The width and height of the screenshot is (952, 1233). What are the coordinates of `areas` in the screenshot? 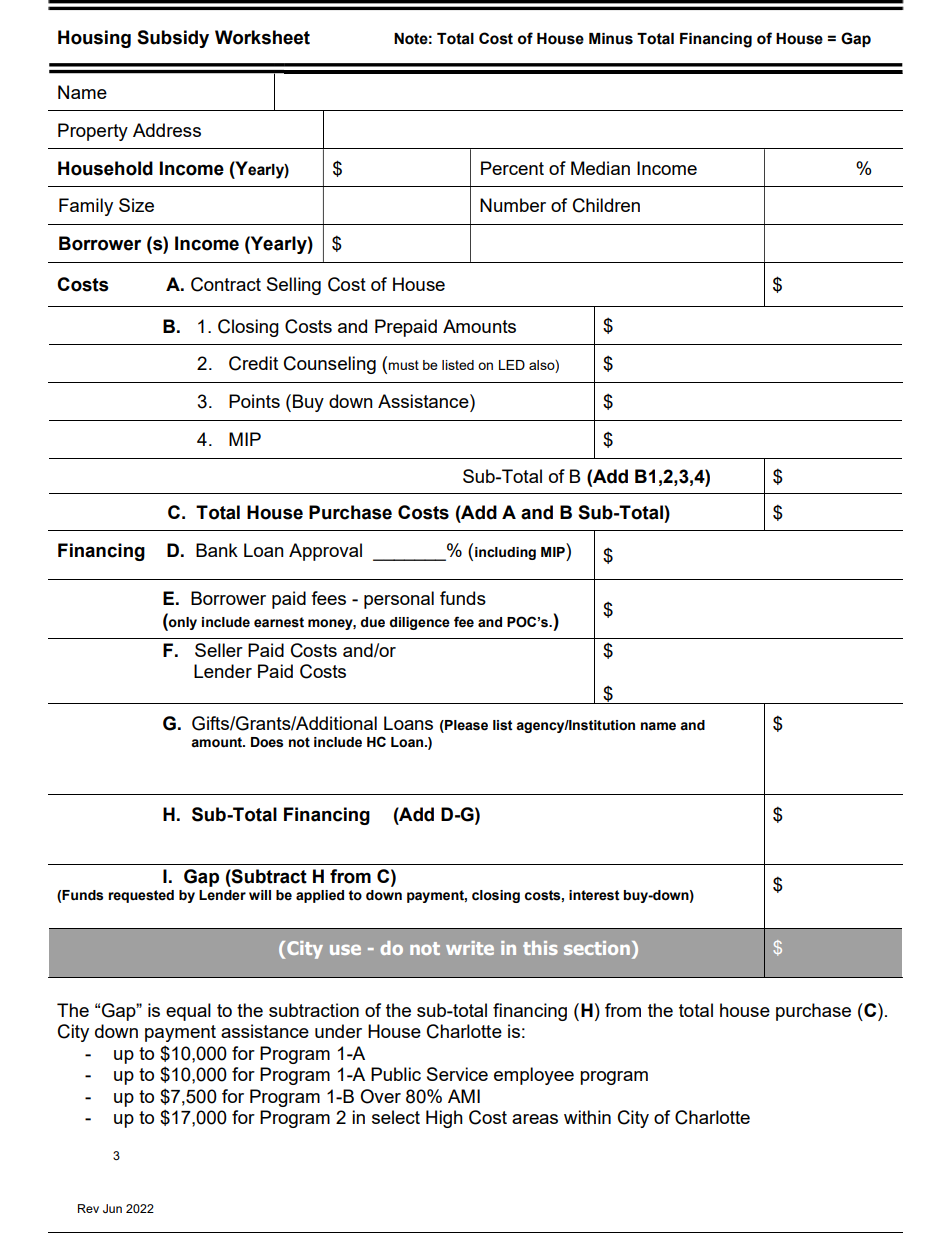 It's located at (535, 1119).
